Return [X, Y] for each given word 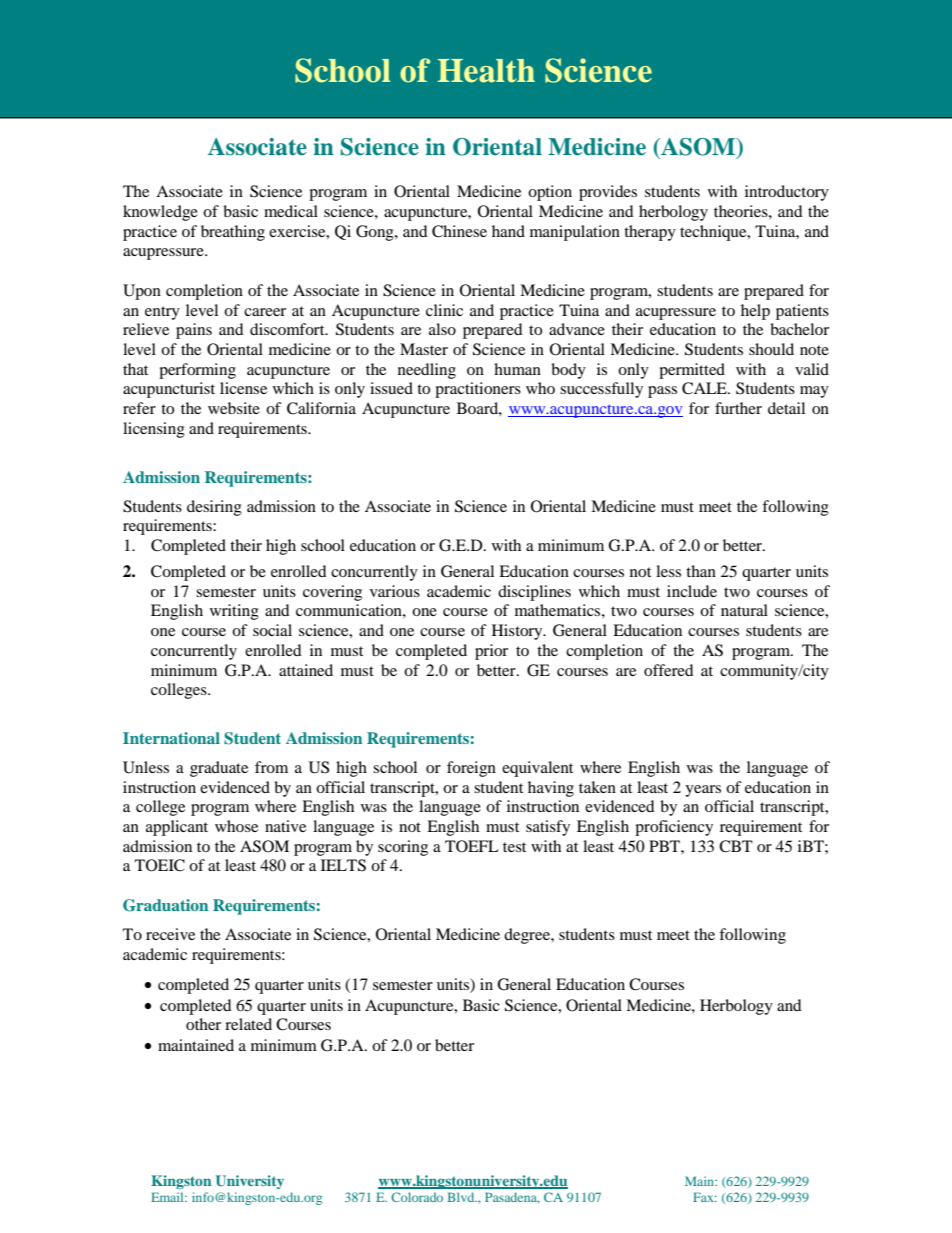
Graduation [165, 905]
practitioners [478, 390]
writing [234, 612]
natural [744, 610]
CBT [736, 846]
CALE [705, 388]
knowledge [160, 213]
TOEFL [472, 846]
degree [528, 936]
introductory [787, 193]
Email [168, 1197]
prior [491, 652]
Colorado [417, 1197]
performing [197, 371]
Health [486, 71]
